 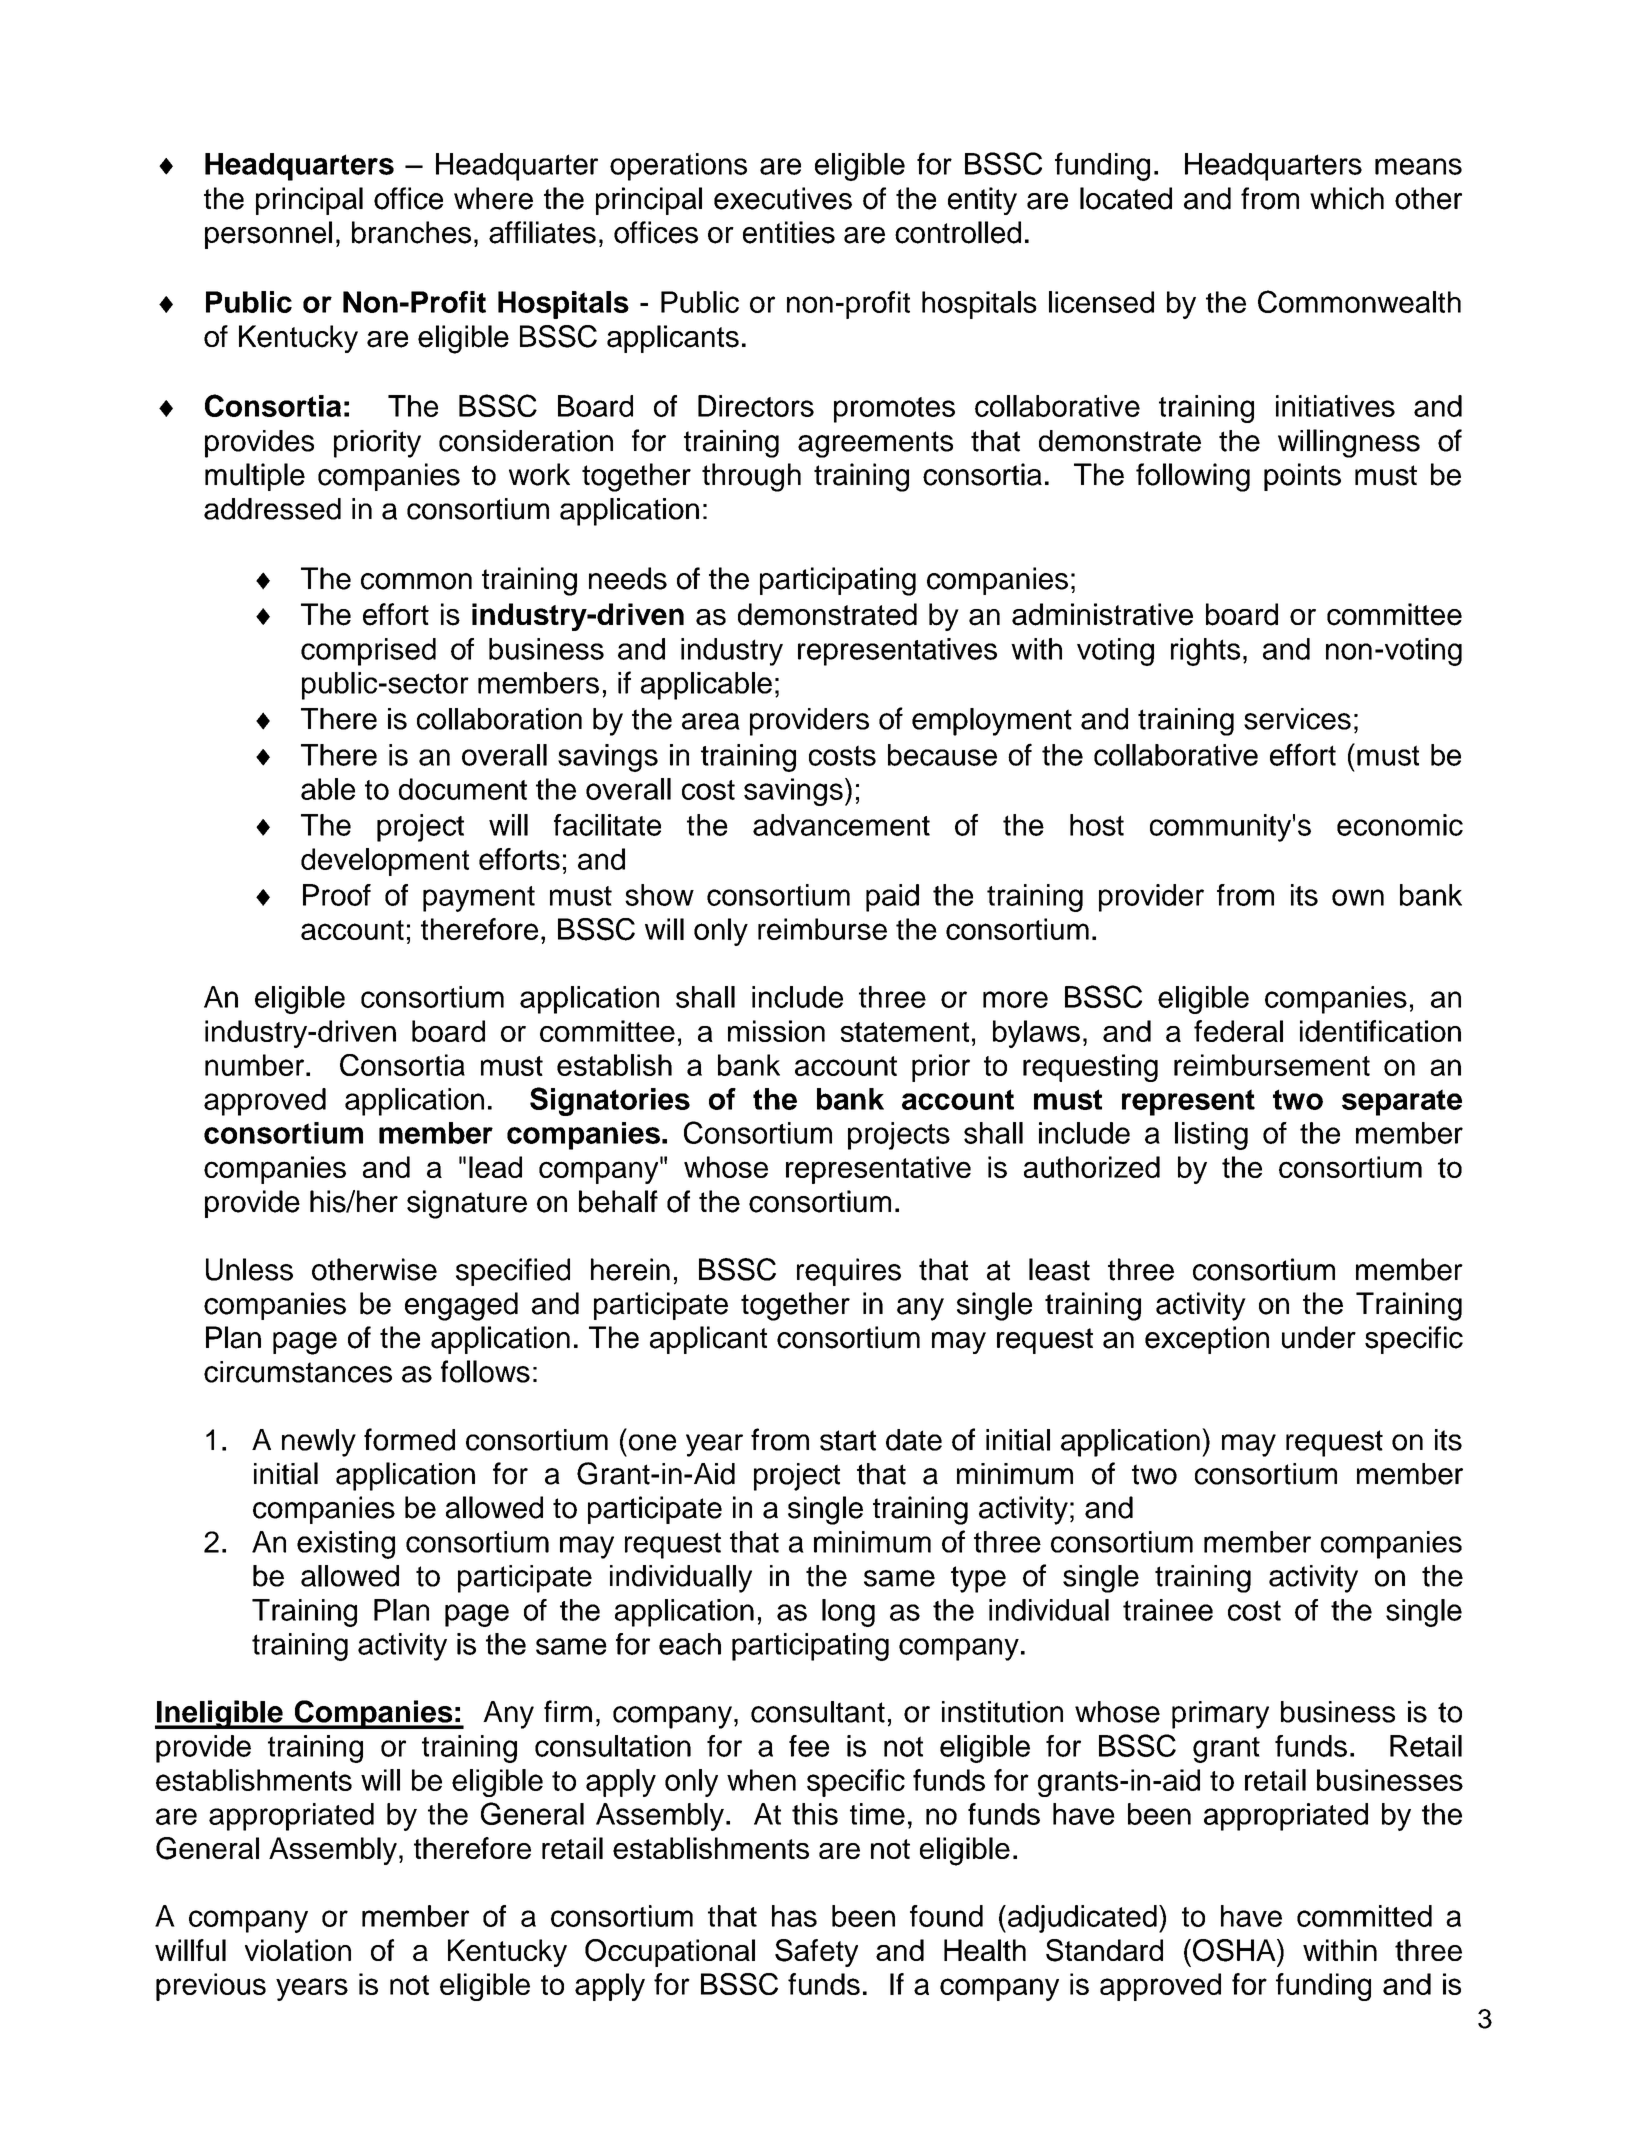 What do you see at coordinates (841, 825) in the screenshot?
I see `advancement` at bounding box center [841, 825].
